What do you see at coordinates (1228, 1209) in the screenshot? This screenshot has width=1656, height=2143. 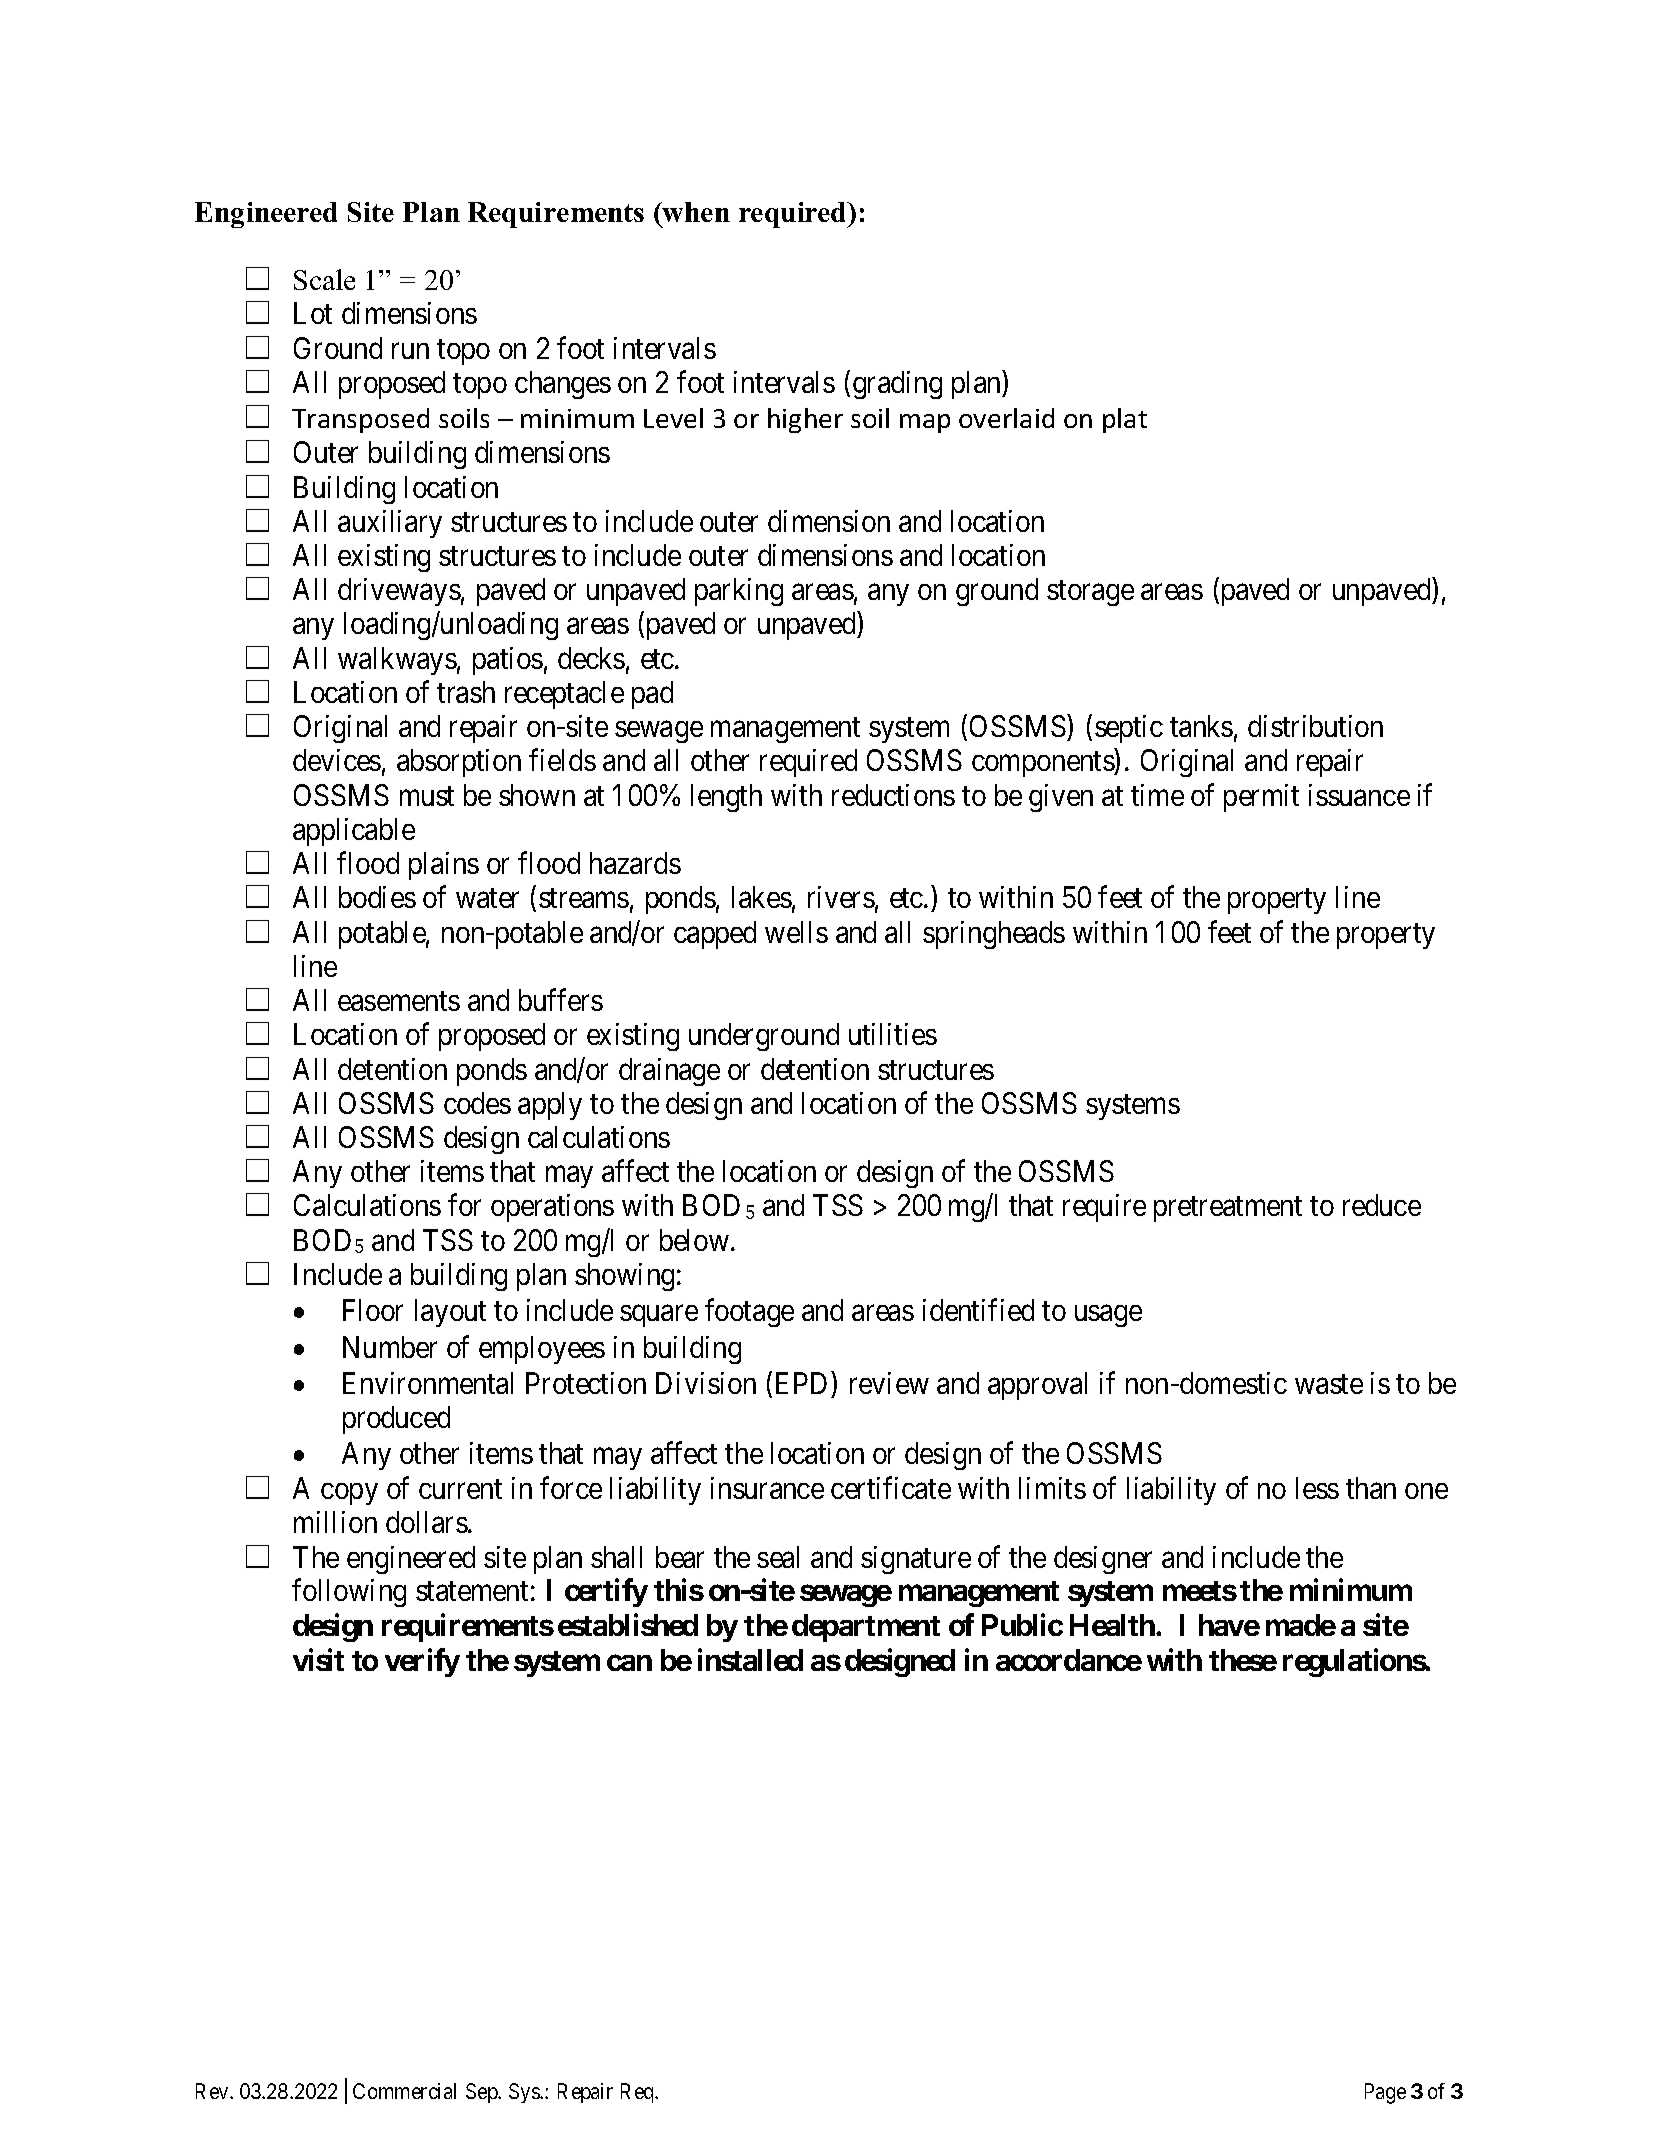 I see `pretreatment` at bounding box center [1228, 1209].
